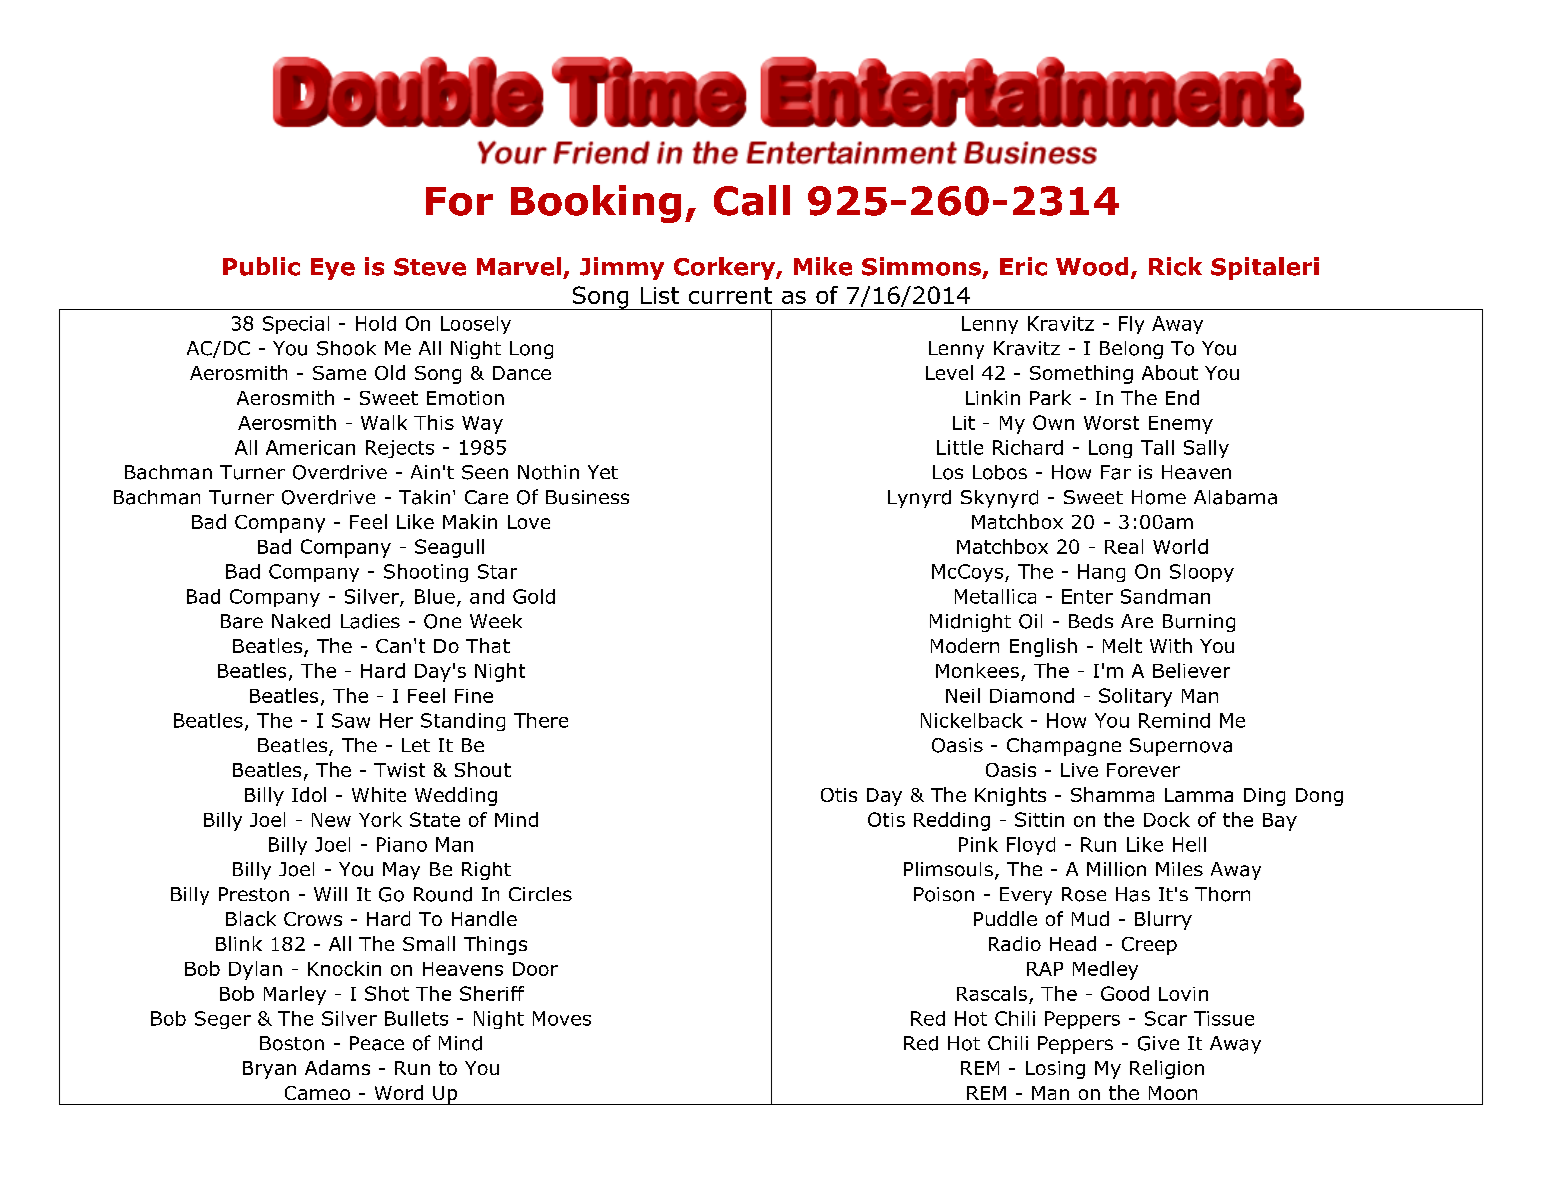  What do you see at coordinates (1171, 645) in the document?
I see `With` at bounding box center [1171, 645].
